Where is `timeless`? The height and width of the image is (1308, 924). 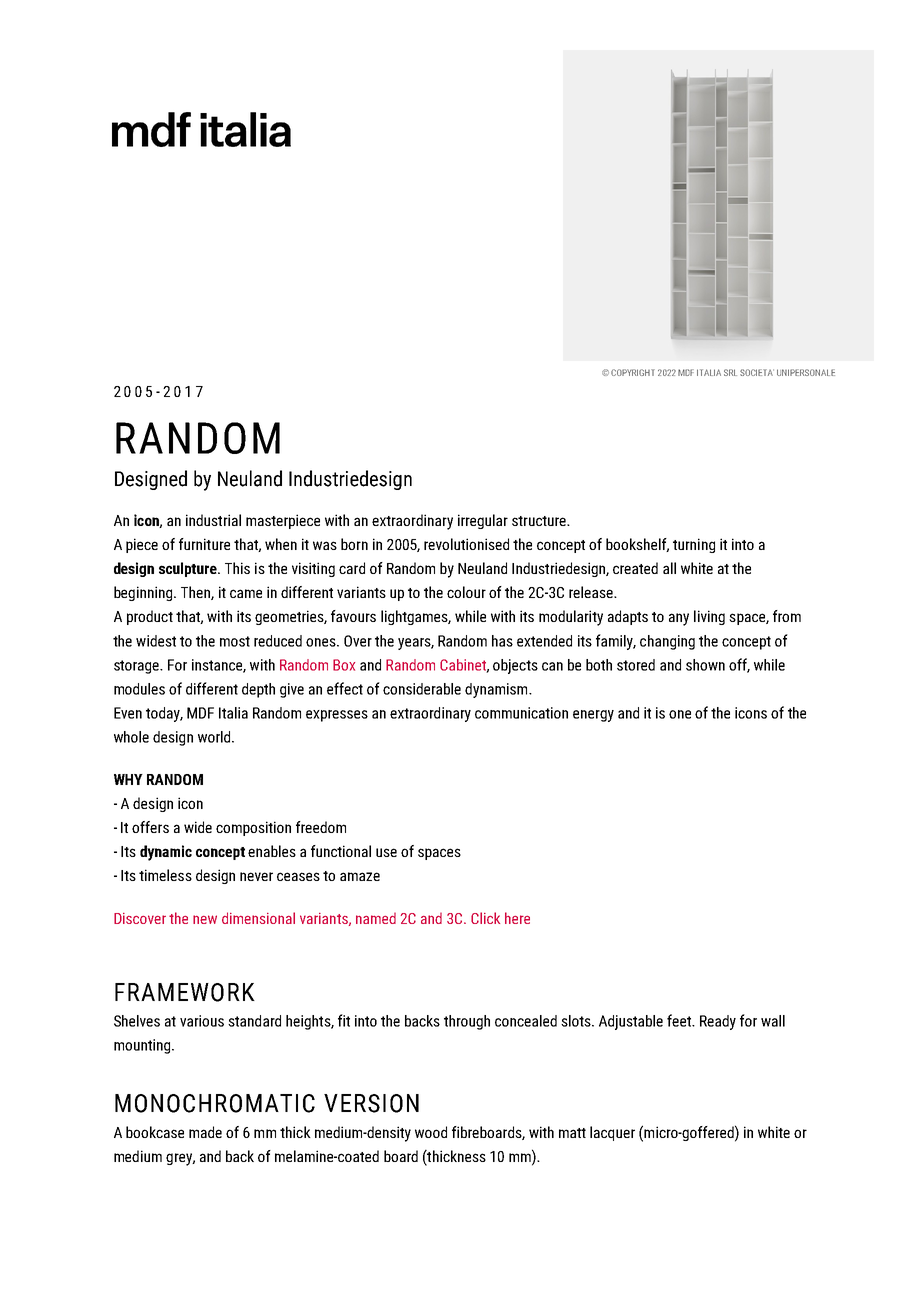
timeless is located at coordinates (165, 875).
